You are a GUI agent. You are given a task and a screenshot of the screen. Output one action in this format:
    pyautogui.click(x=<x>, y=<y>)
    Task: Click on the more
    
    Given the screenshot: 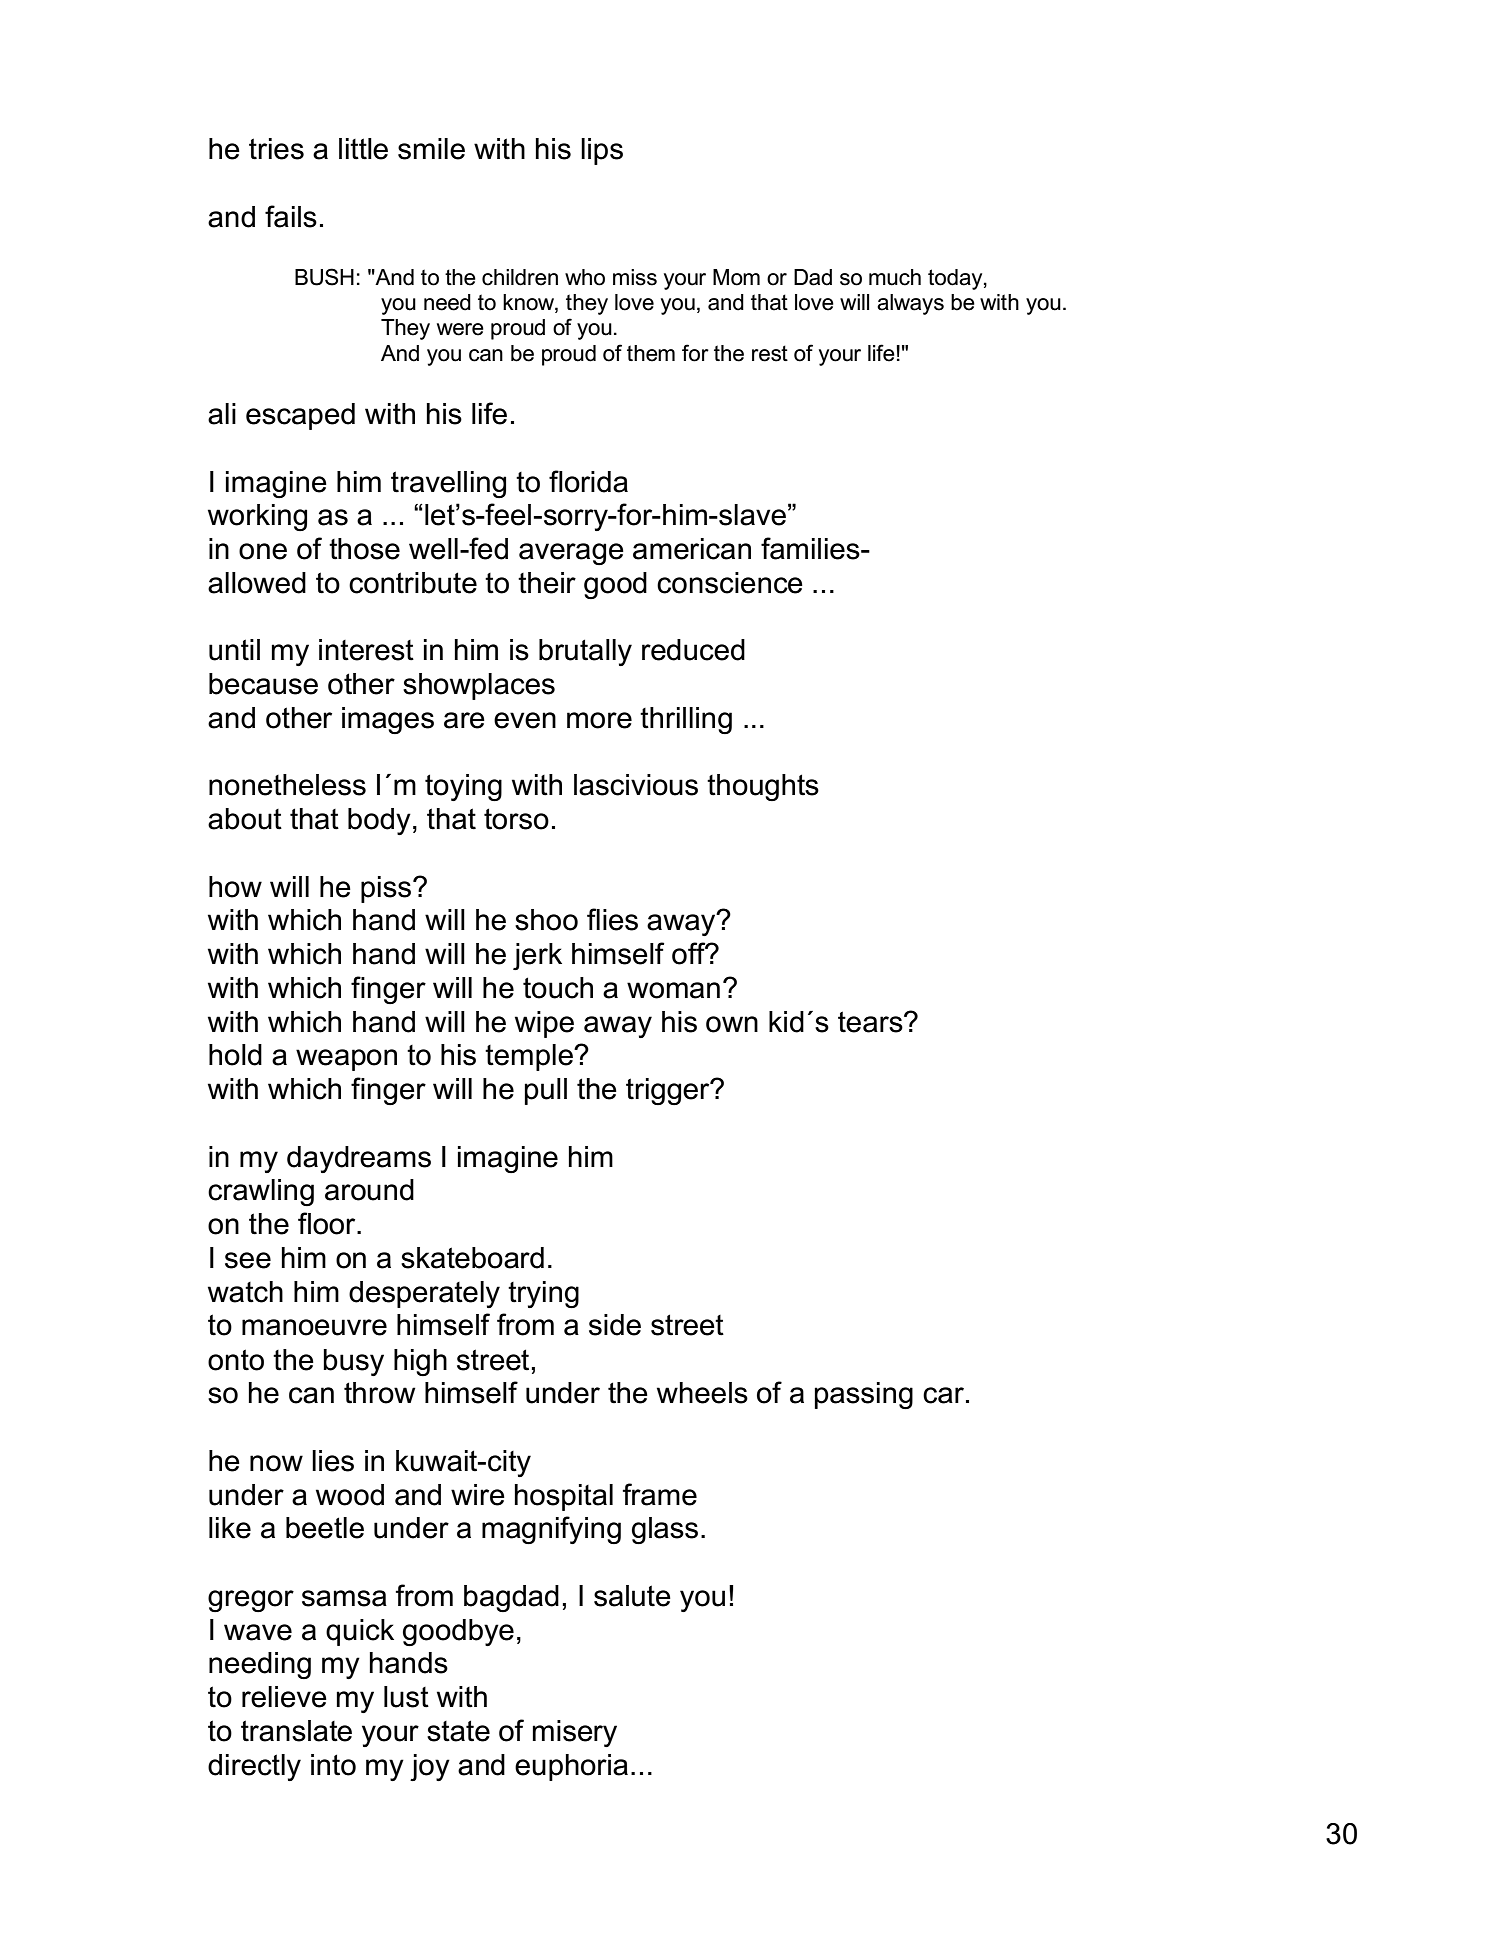 What is the action you would take?
    pyautogui.click(x=599, y=720)
